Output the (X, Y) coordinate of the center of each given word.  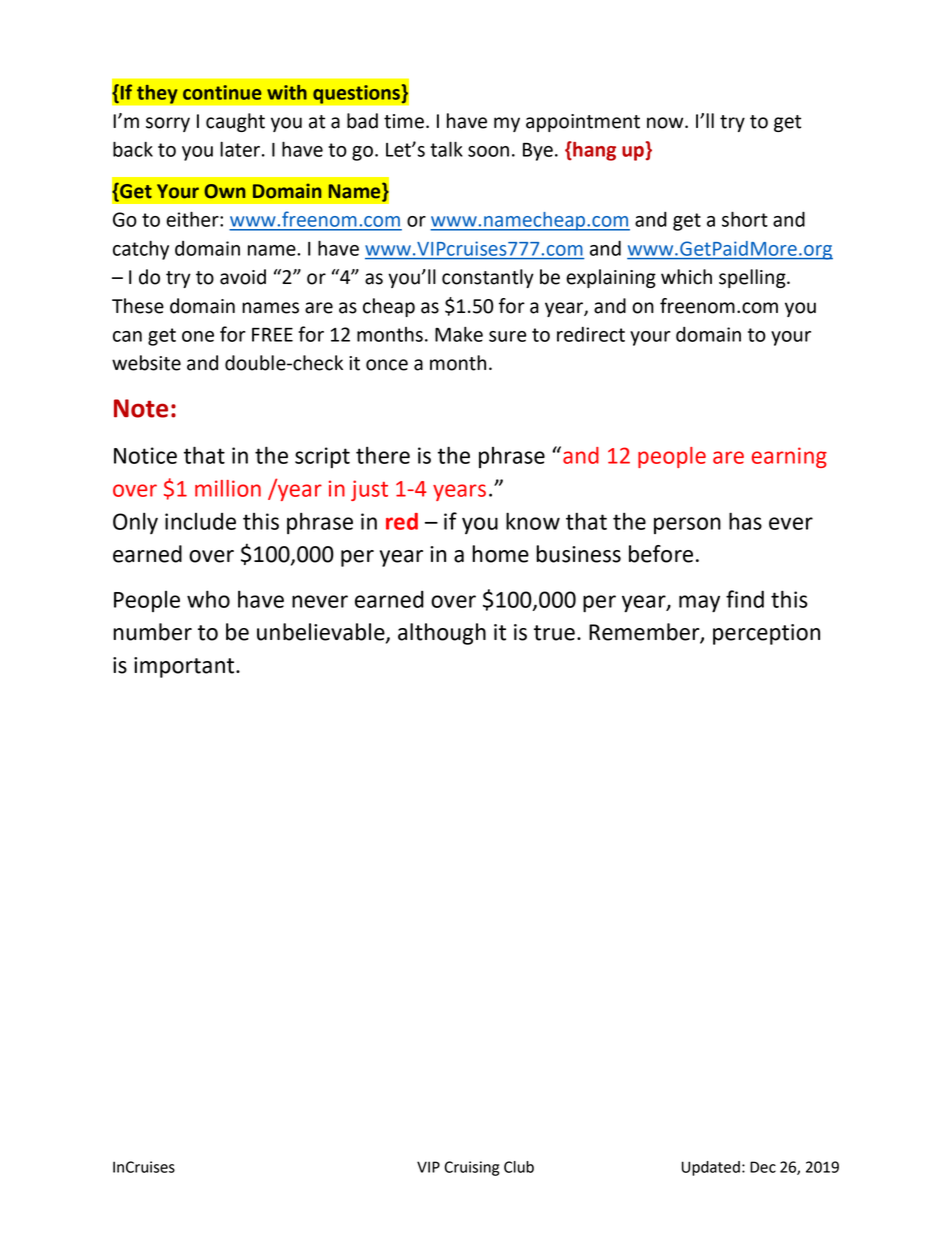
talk (446, 149)
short (745, 219)
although (442, 634)
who (208, 599)
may (699, 603)
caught (235, 122)
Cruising (471, 1168)
